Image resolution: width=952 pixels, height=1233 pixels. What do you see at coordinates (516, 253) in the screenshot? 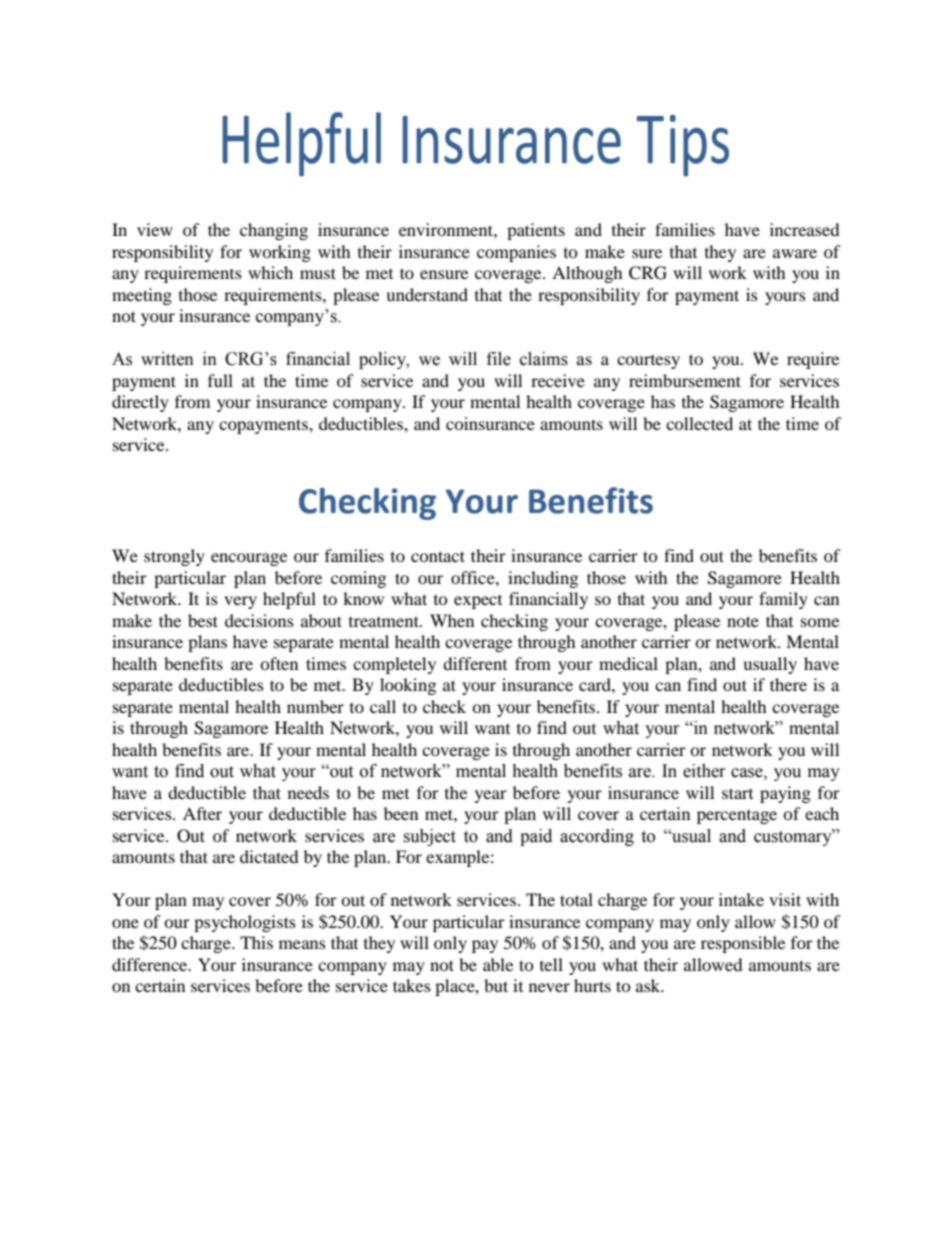
I see `companies` at bounding box center [516, 253].
